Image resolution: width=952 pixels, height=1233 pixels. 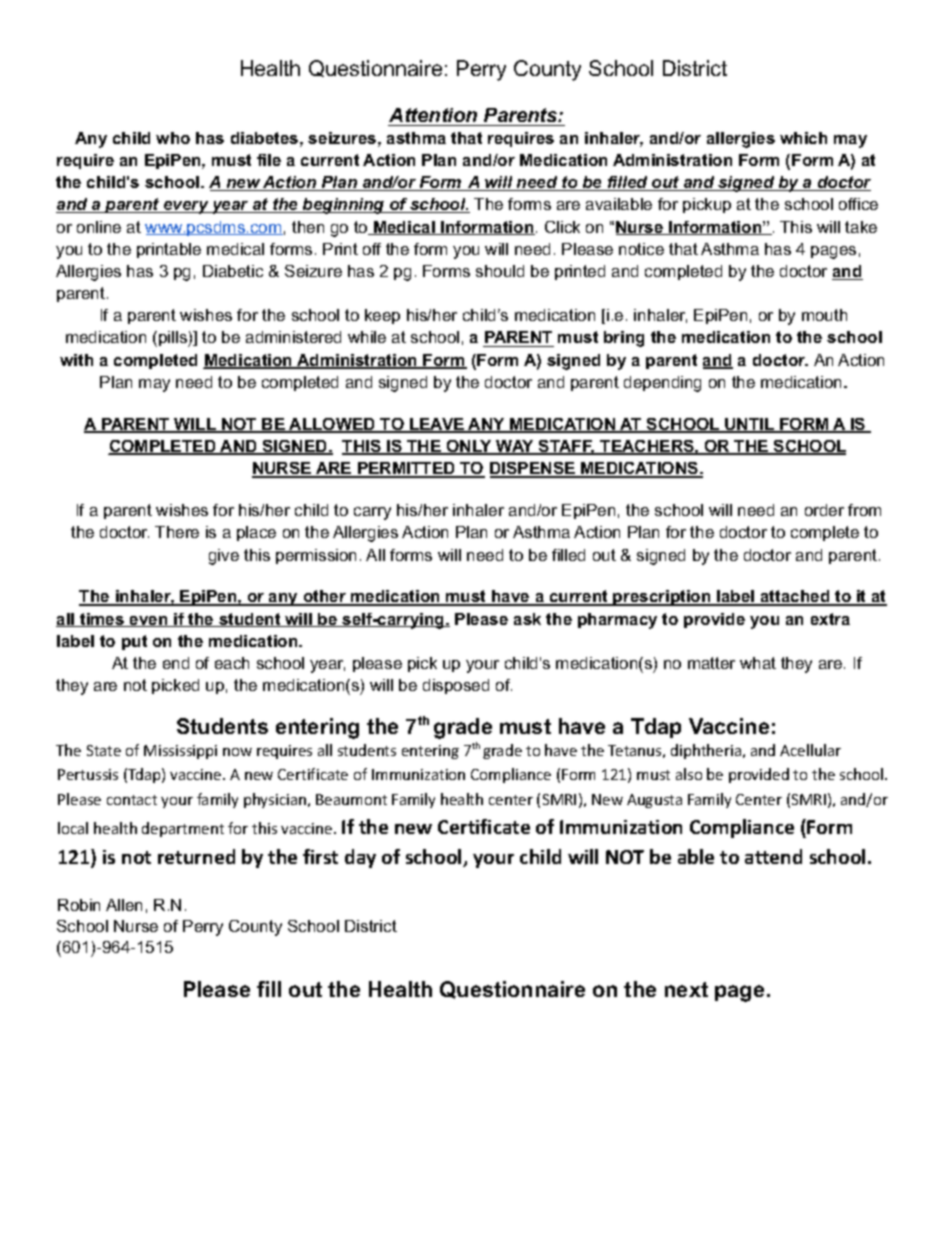 What do you see at coordinates (124, 905) in the page?
I see `Allen` at bounding box center [124, 905].
